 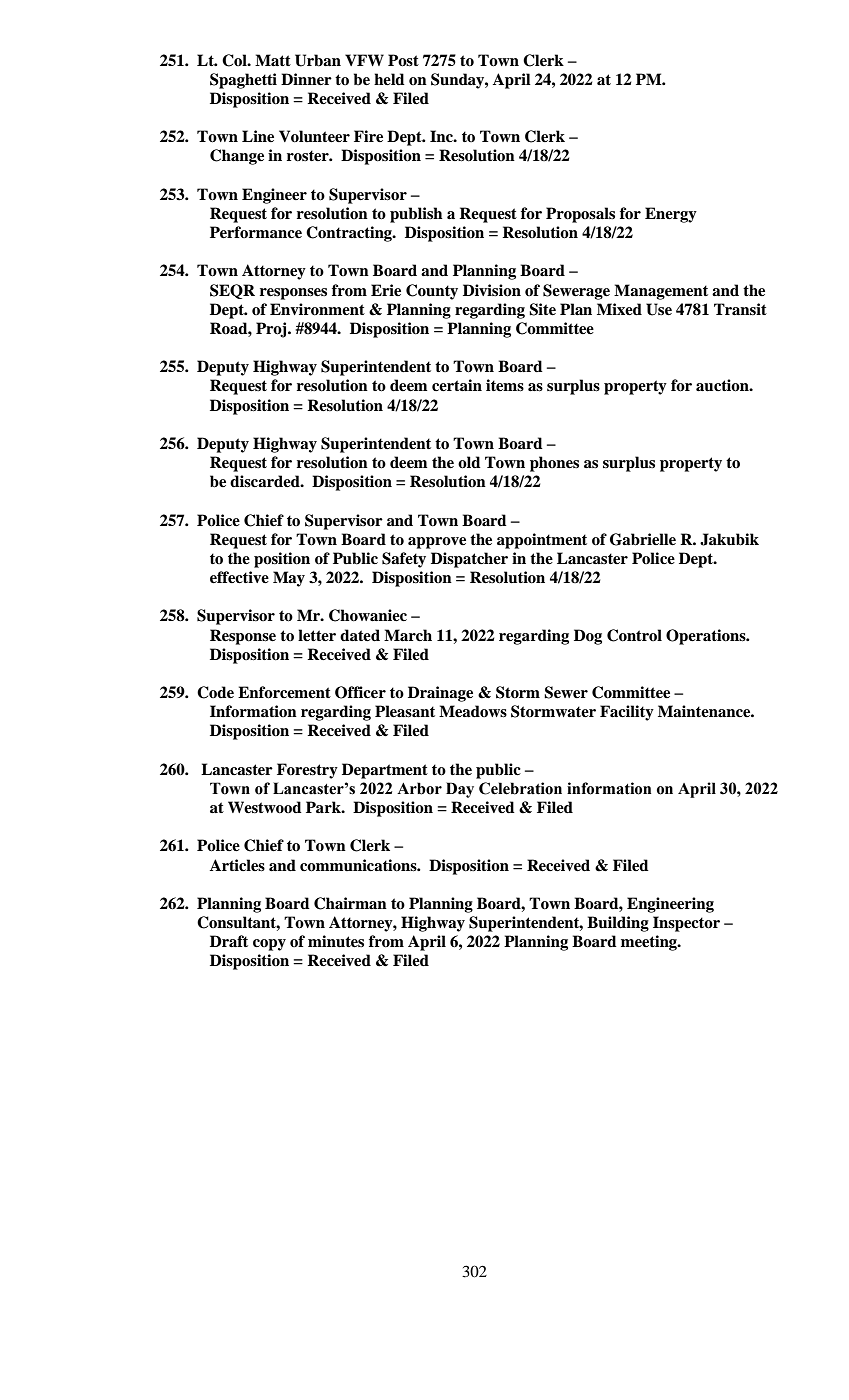 What do you see at coordinates (627, 713) in the screenshot?
I see `Facility` at bounding box center [627, 713].
